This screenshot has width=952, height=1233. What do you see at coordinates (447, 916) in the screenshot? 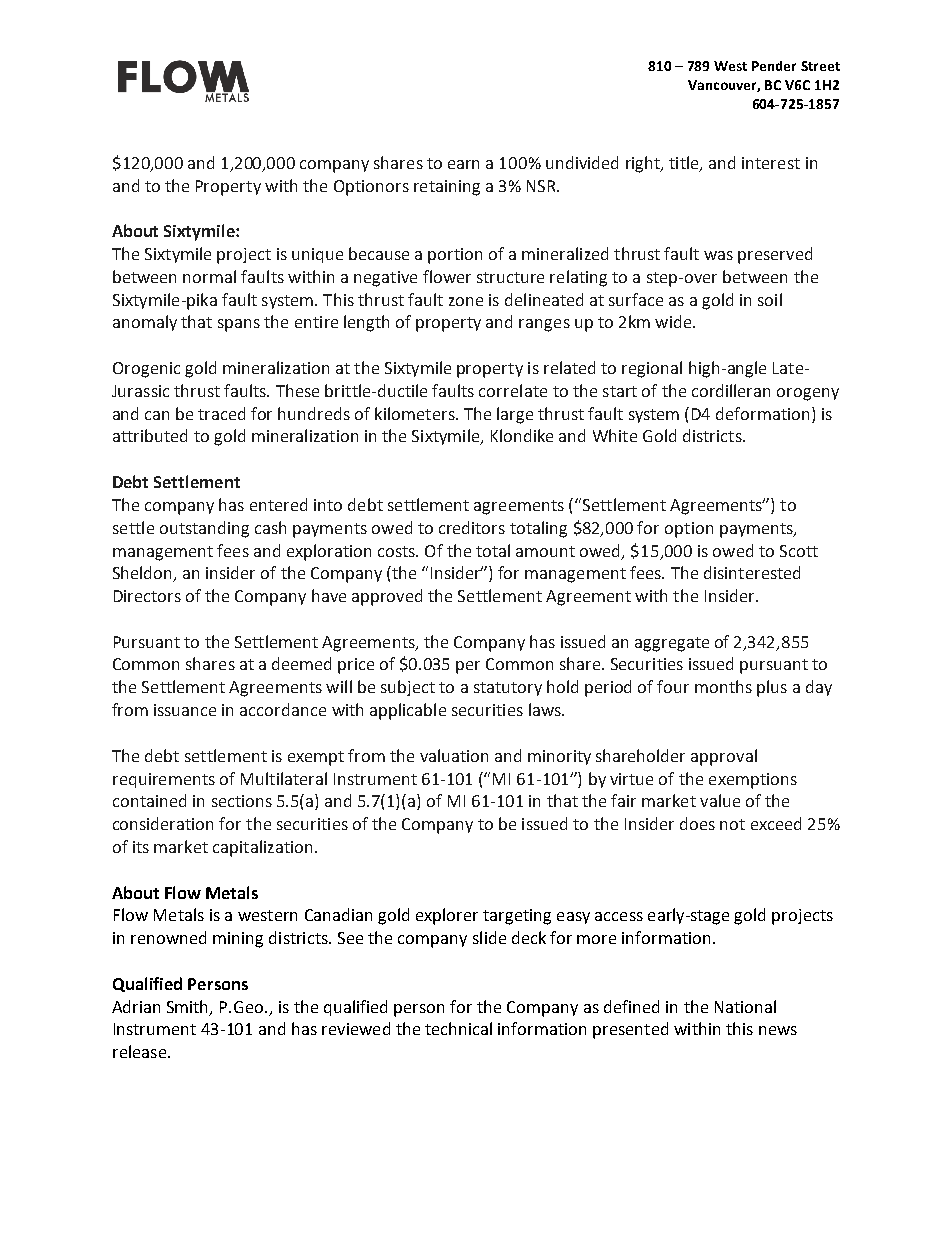
I see `explorer` at bounding box center [447, 916].
